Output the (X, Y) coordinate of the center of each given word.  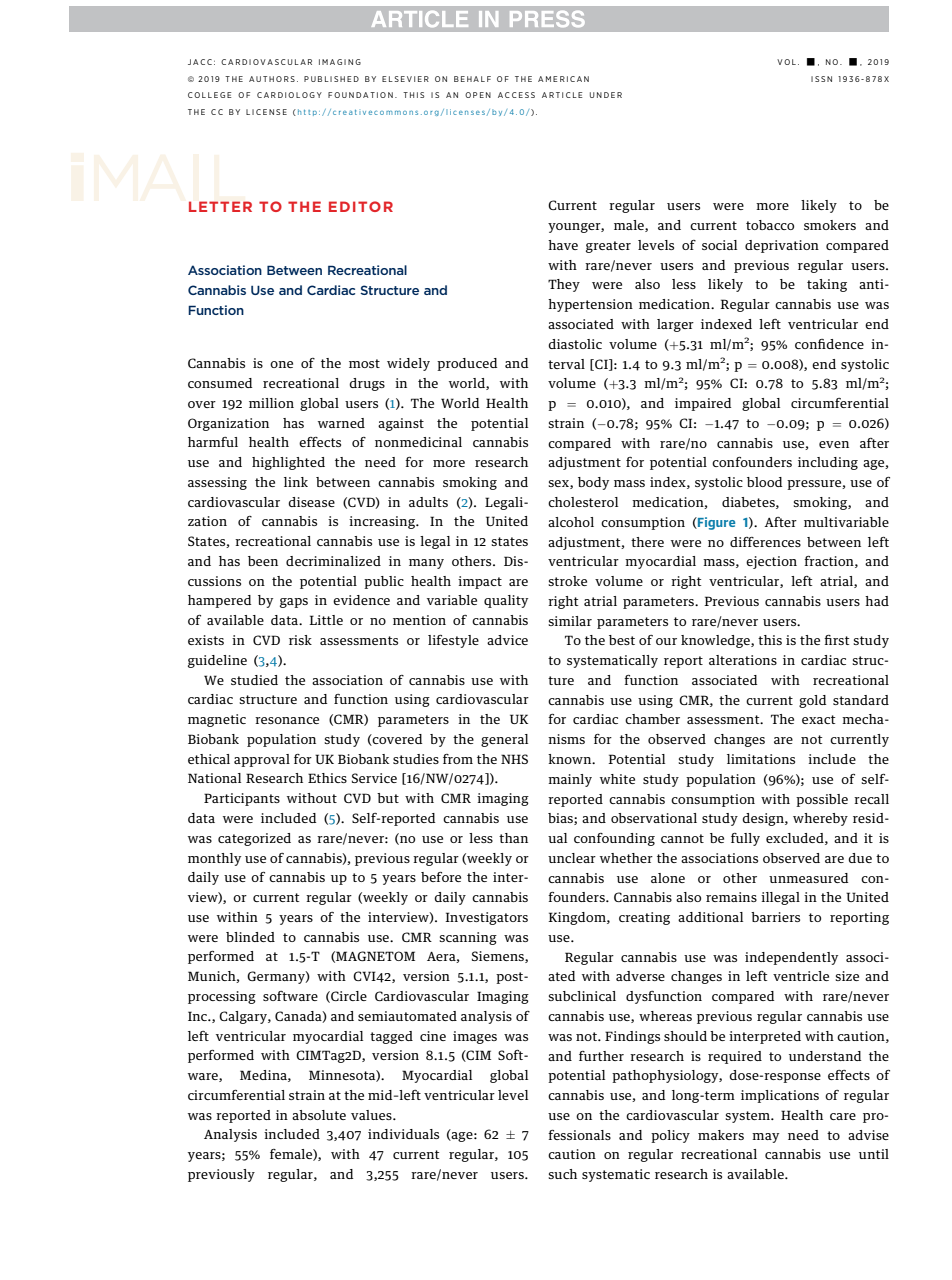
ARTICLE (562, 95)
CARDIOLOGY (289, 95)
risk (300, 640)
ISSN (821, 79)
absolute (319, 1115)
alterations (743, 660)
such (562, 1174)
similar (570, 621)
